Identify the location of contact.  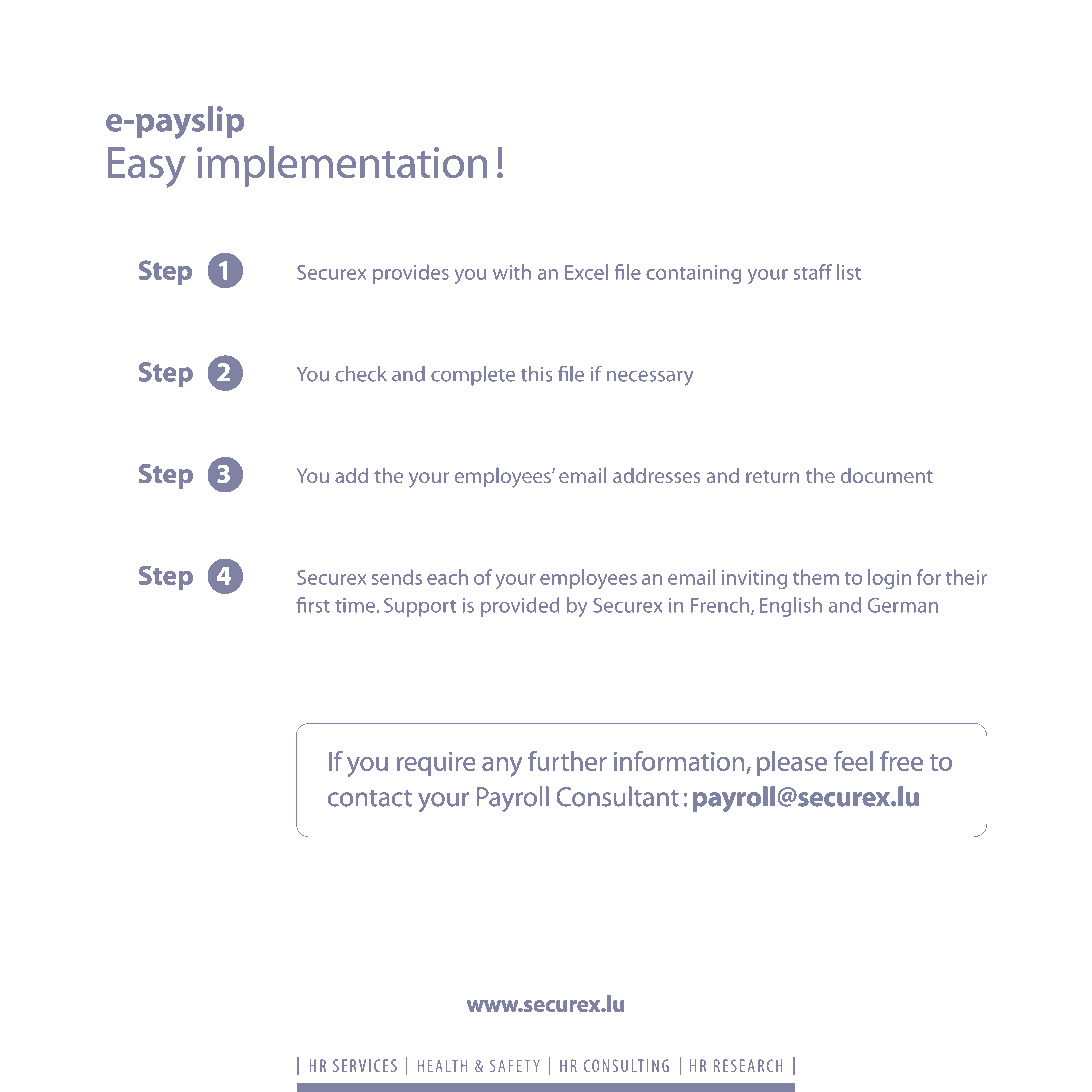
(370, 798).
